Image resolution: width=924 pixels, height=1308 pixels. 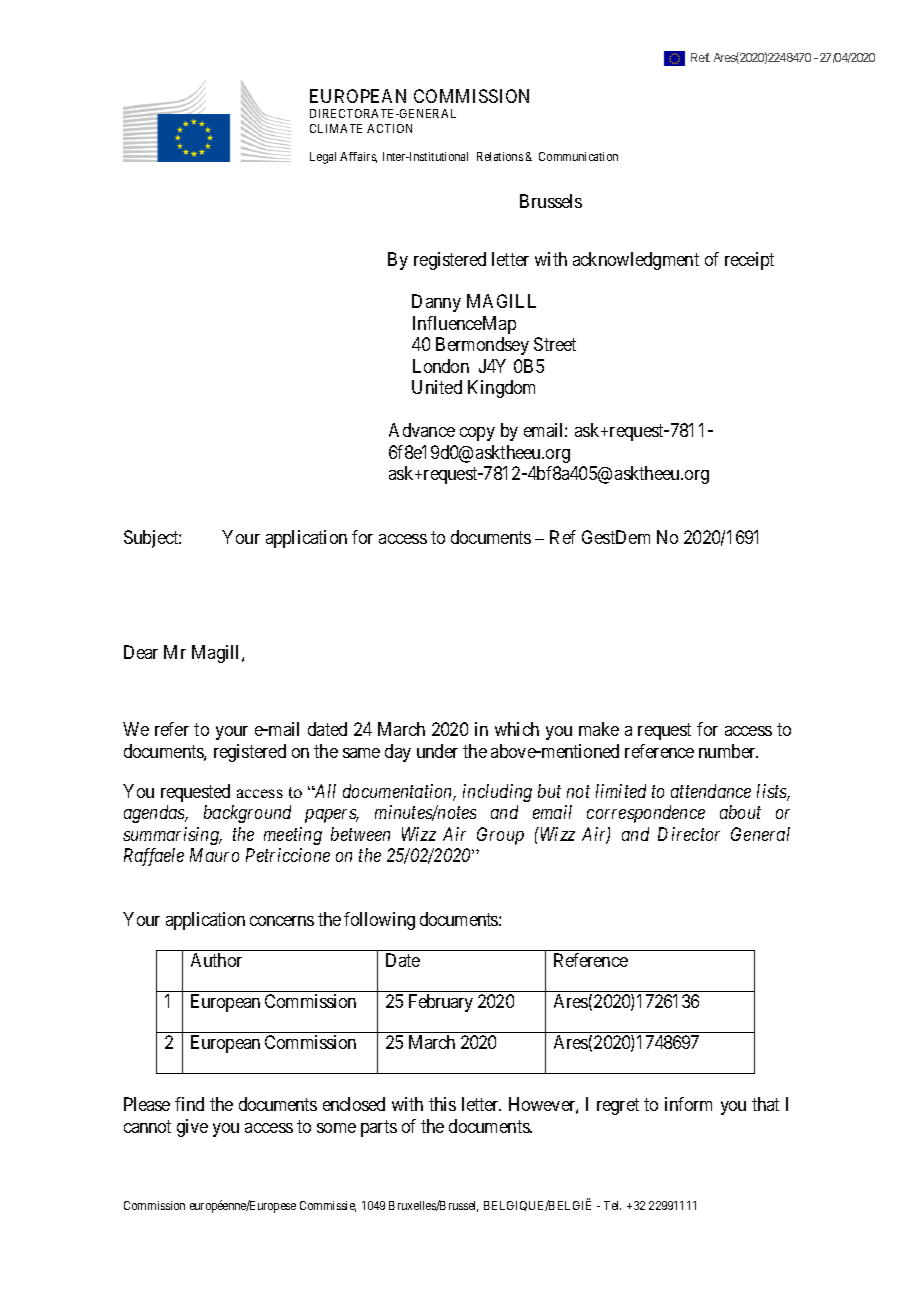 I want to click on give, so click(x=192, y=1128).
